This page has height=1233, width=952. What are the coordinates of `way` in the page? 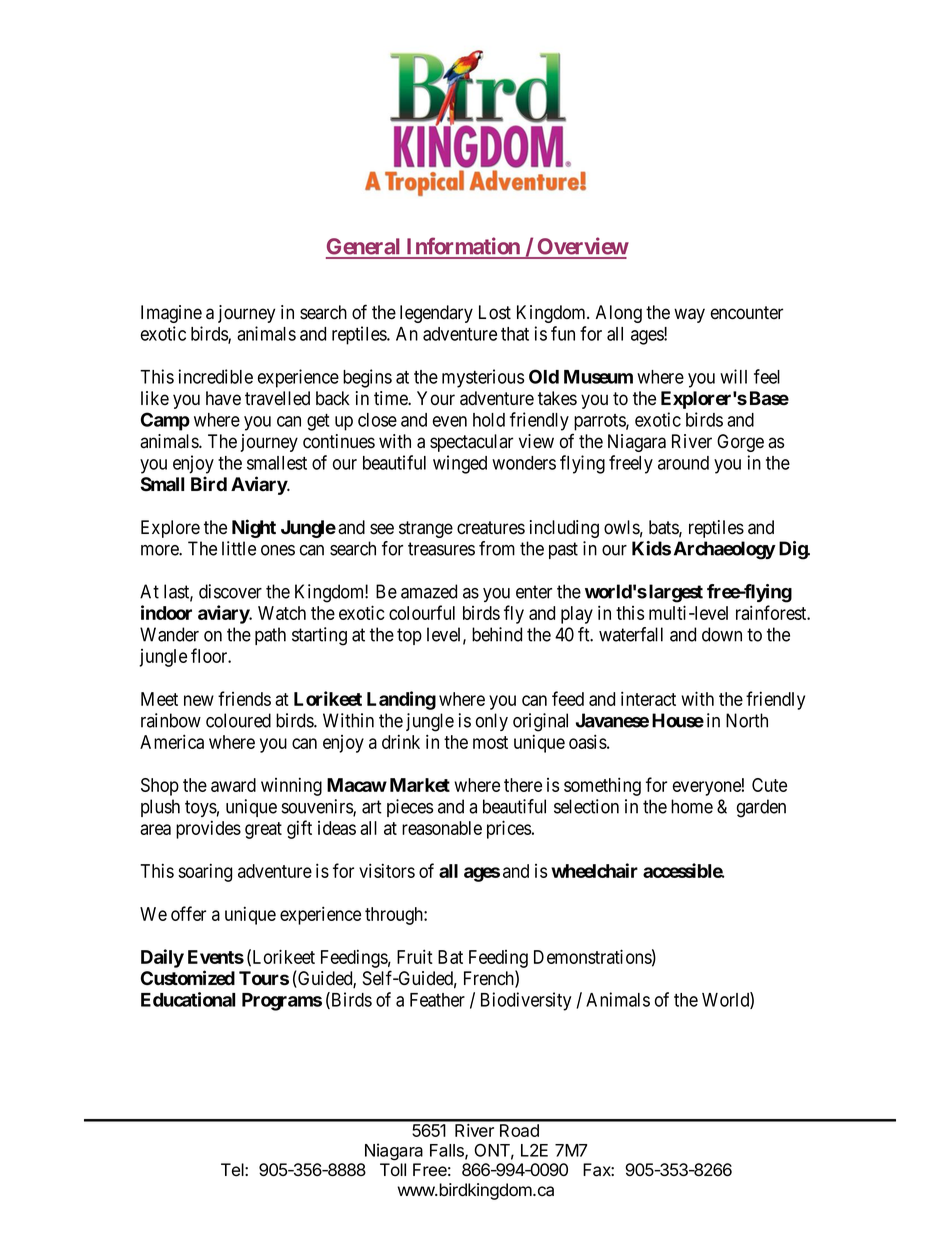 It's located at (689, 315).
